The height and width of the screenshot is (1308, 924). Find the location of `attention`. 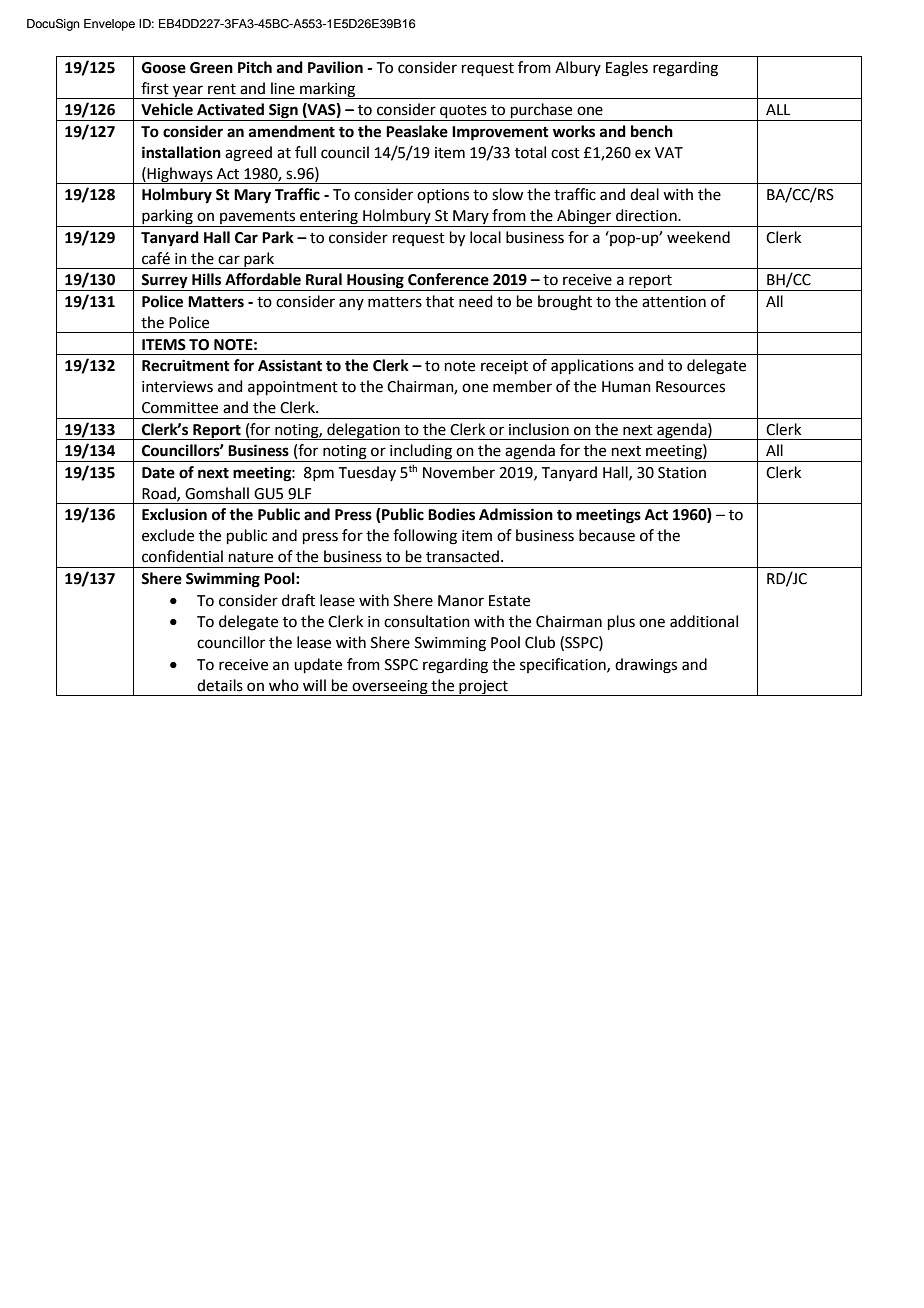

attention is located at coordinates (674, 302).
